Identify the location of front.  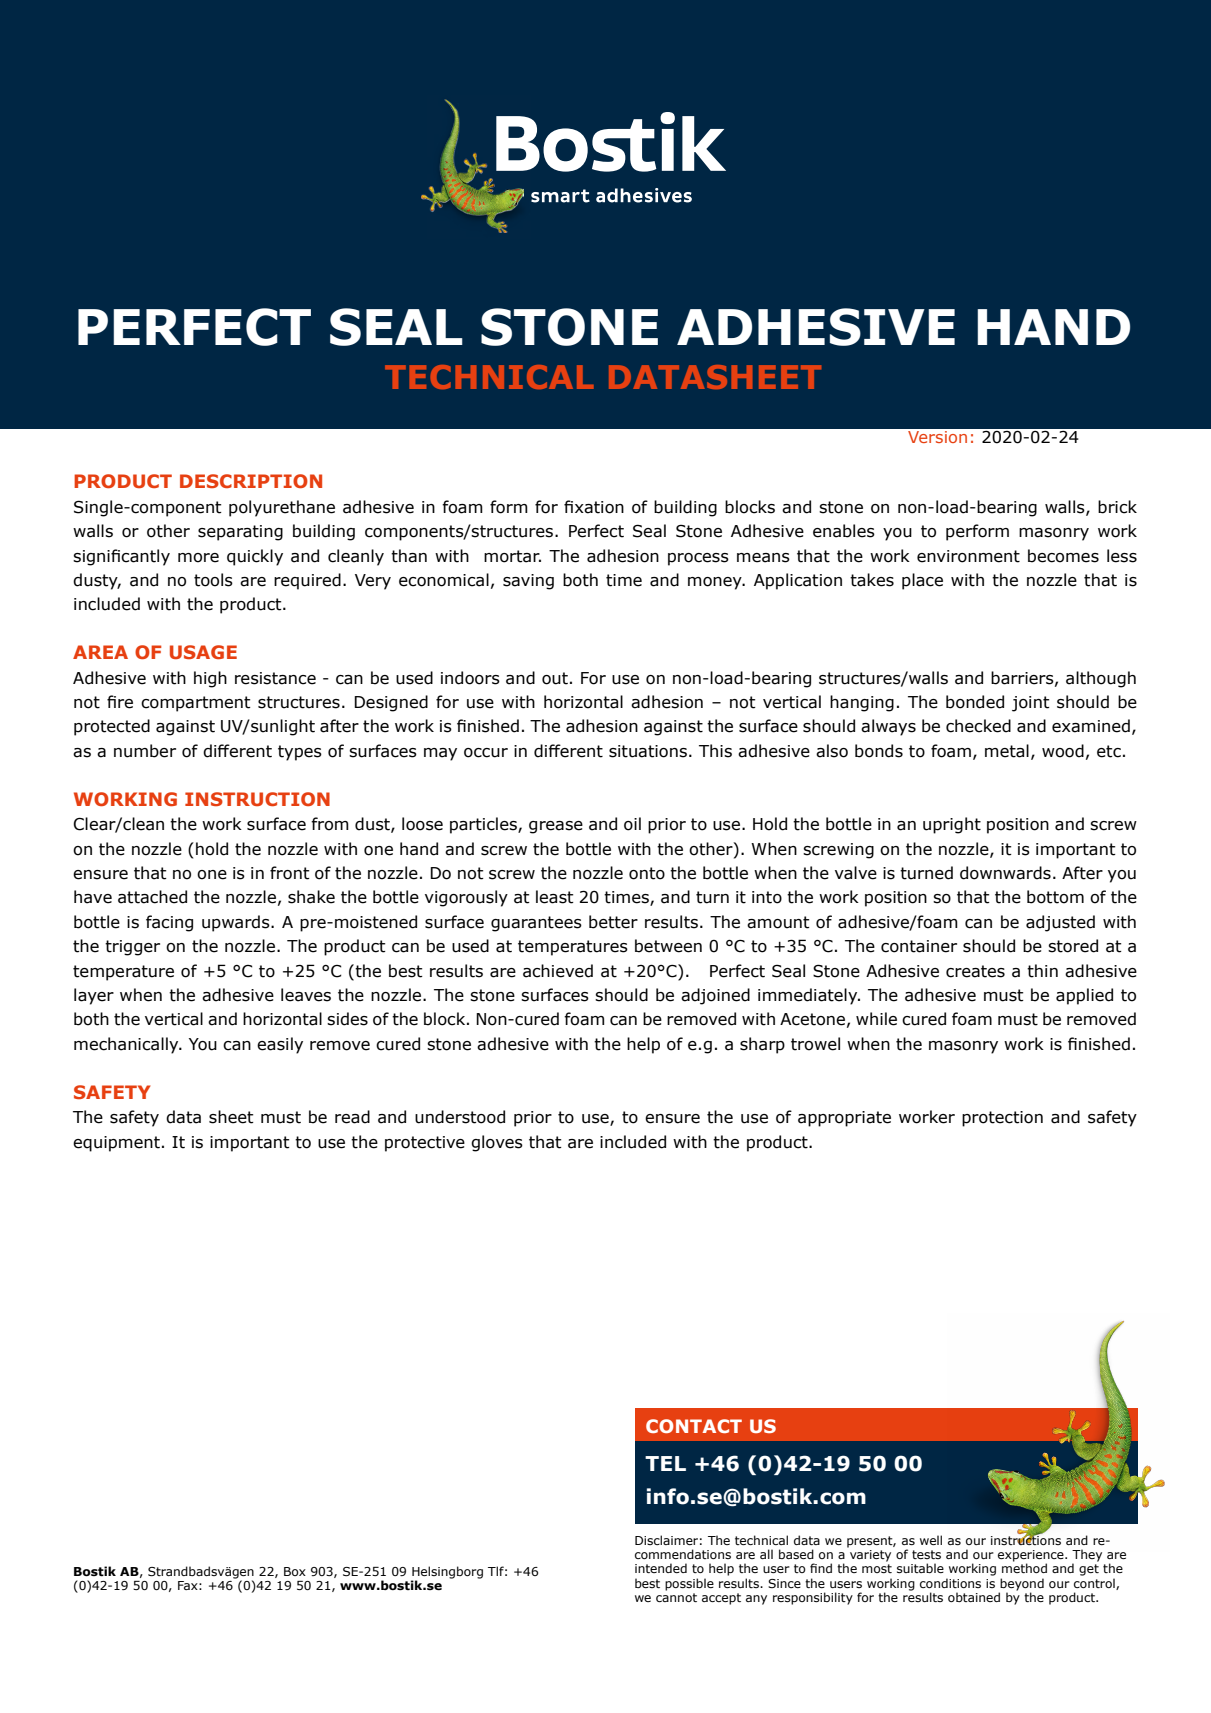
(290, 873).
